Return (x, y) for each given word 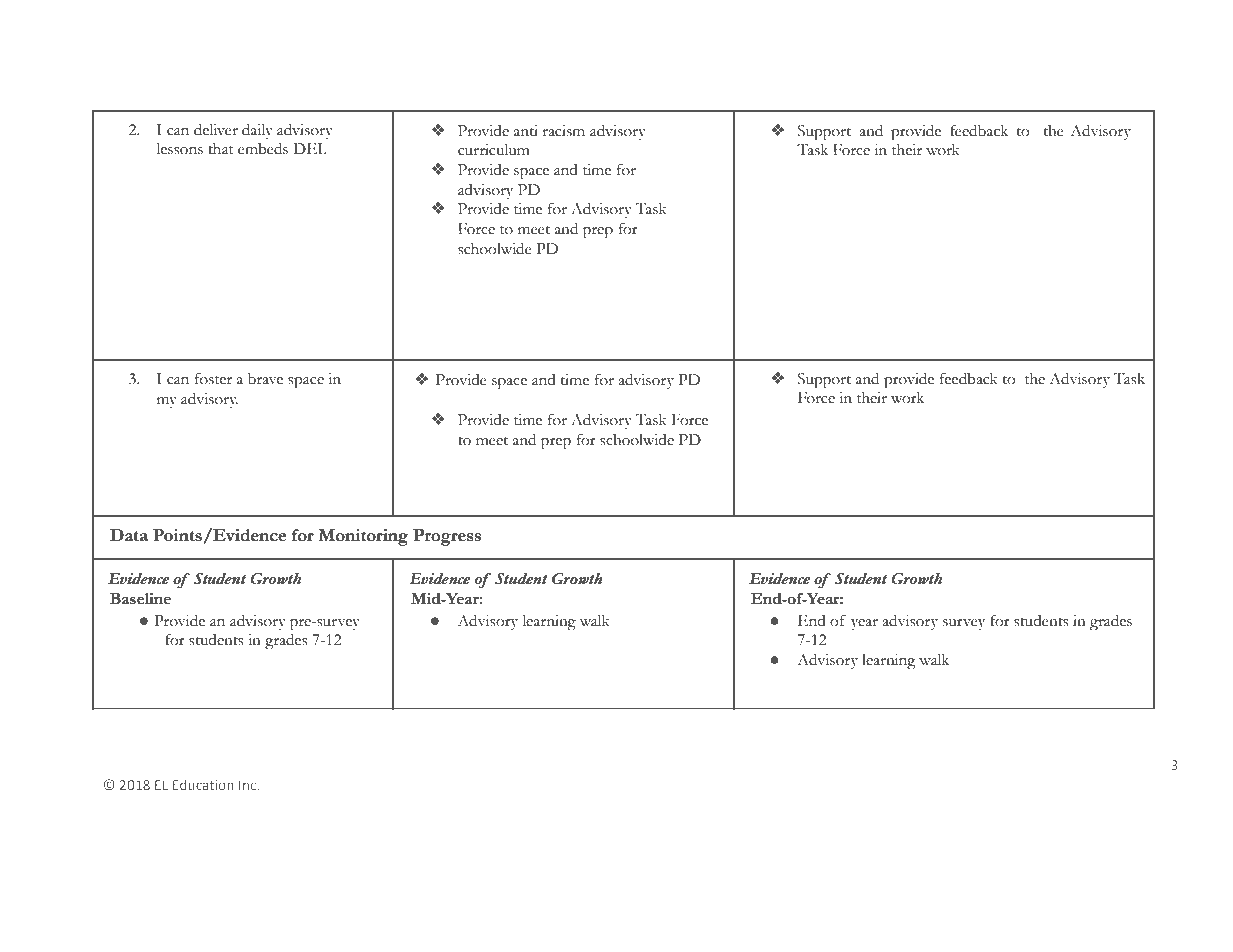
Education (203, 784)
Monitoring (363, 537)
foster (213, 378)
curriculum (494, 150)
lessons (180, 149)
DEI (309, 148)
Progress (447, 537)
